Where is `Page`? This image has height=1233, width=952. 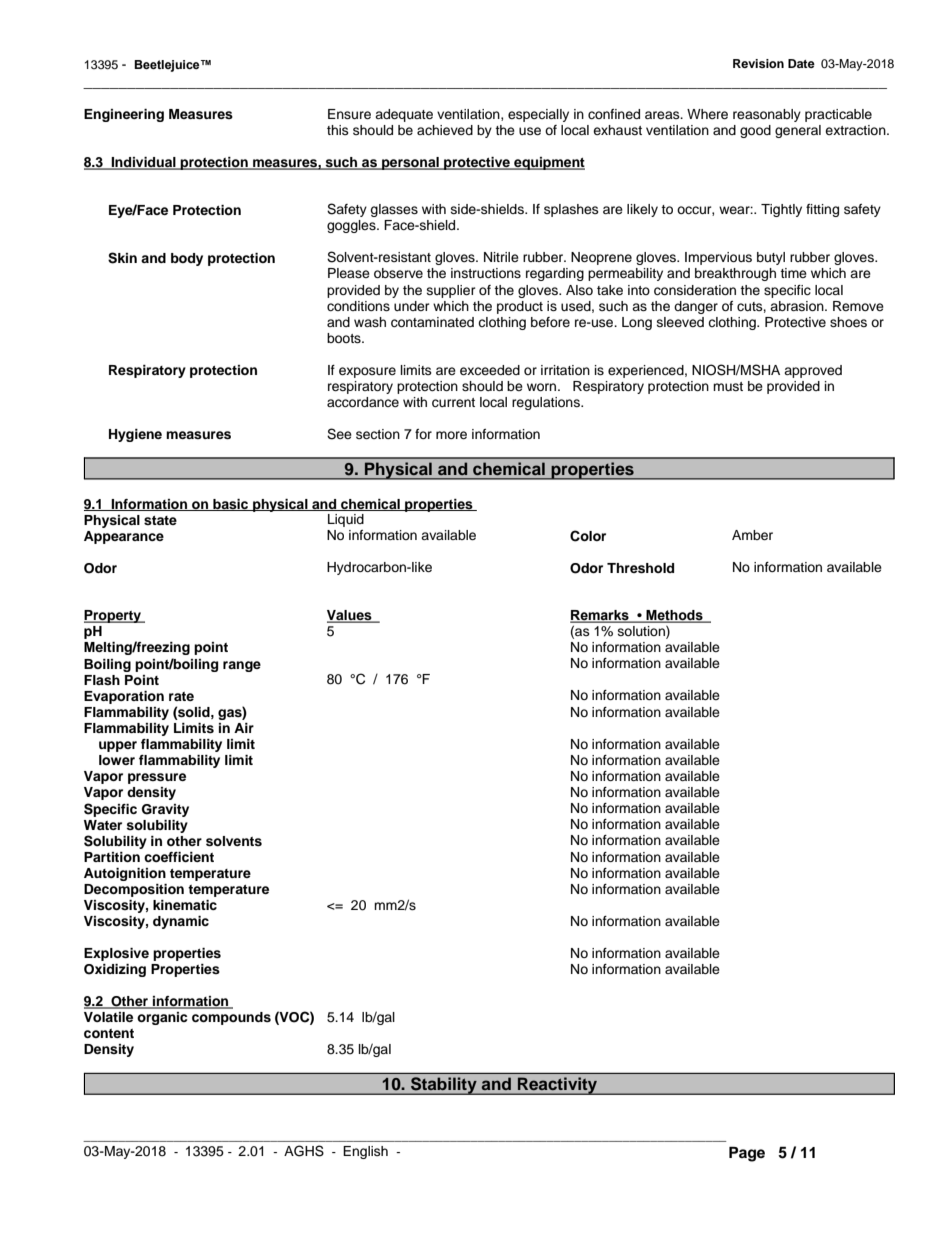 Page is located at coordinates (747, 1154).
